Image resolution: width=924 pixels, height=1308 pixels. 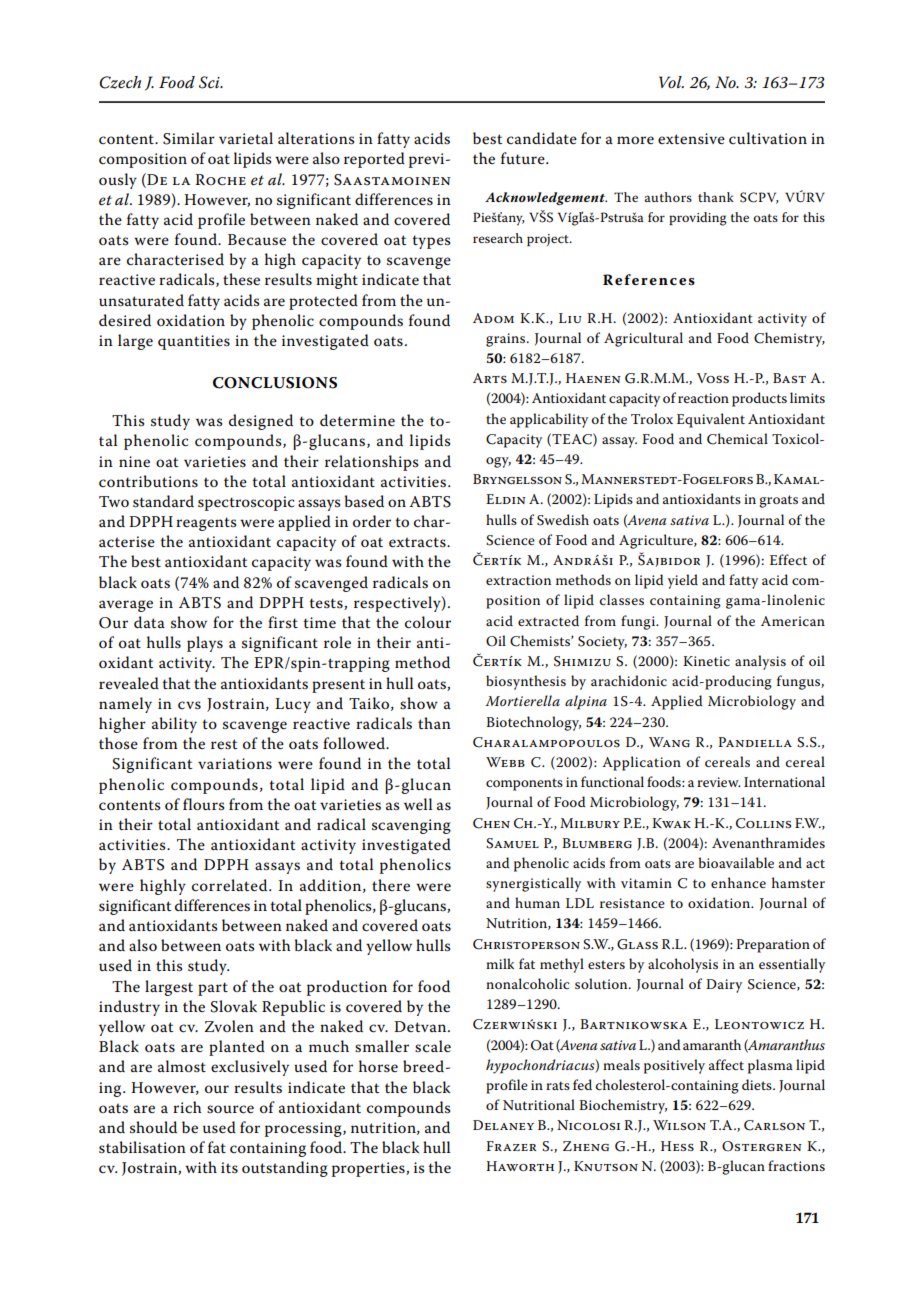 I want to click on extensive, so click(x=691, y=139).
